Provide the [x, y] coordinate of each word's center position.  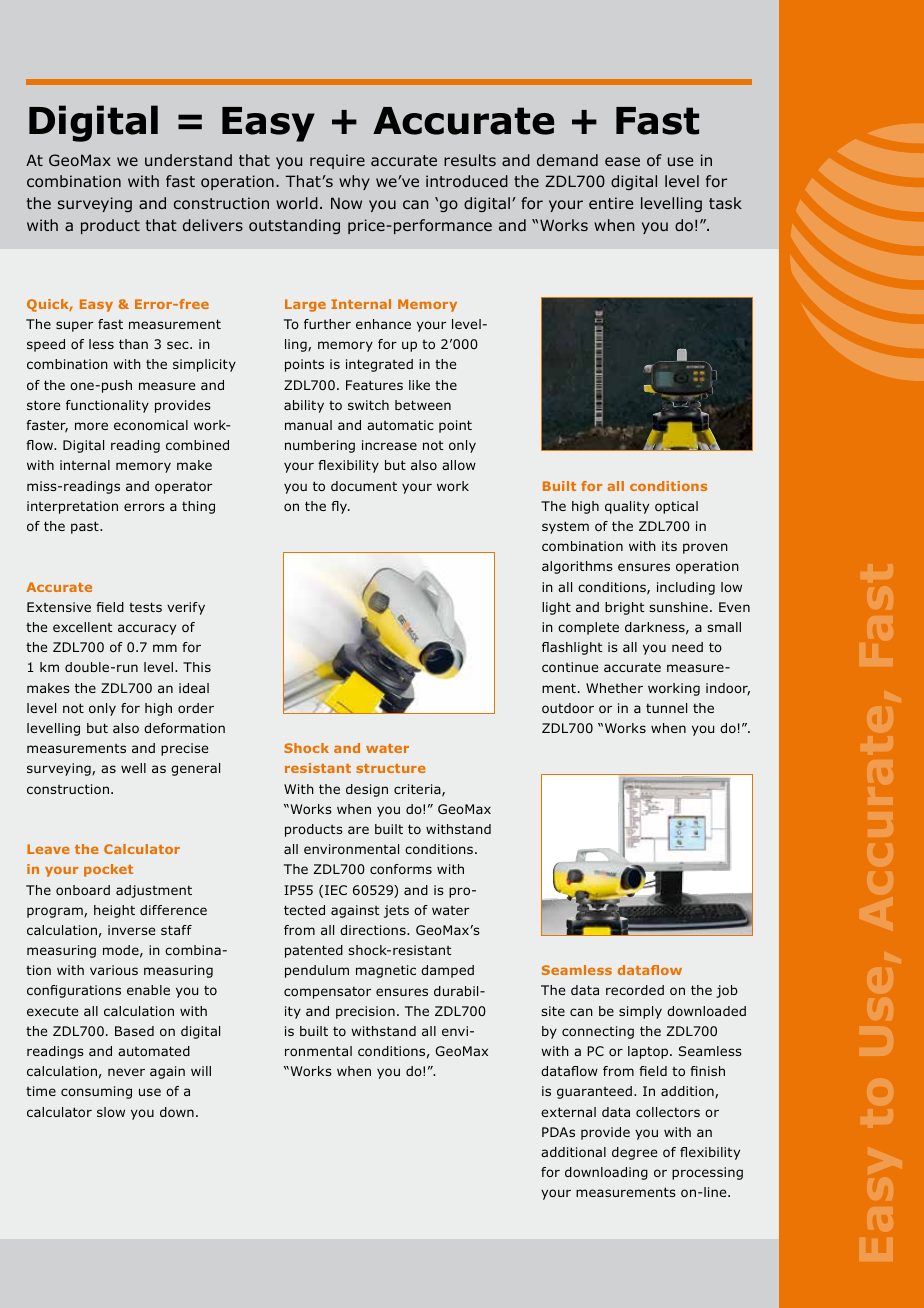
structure [390, 768]
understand [188, 160]
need [687, 647]
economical [151, 425]
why [354, 182]
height [114, 911]
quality [627, 507]
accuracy [147, 629]
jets [396, 911]
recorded [635, 990]
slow [111, 1112]
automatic [400, 425]
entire [611, 203]
